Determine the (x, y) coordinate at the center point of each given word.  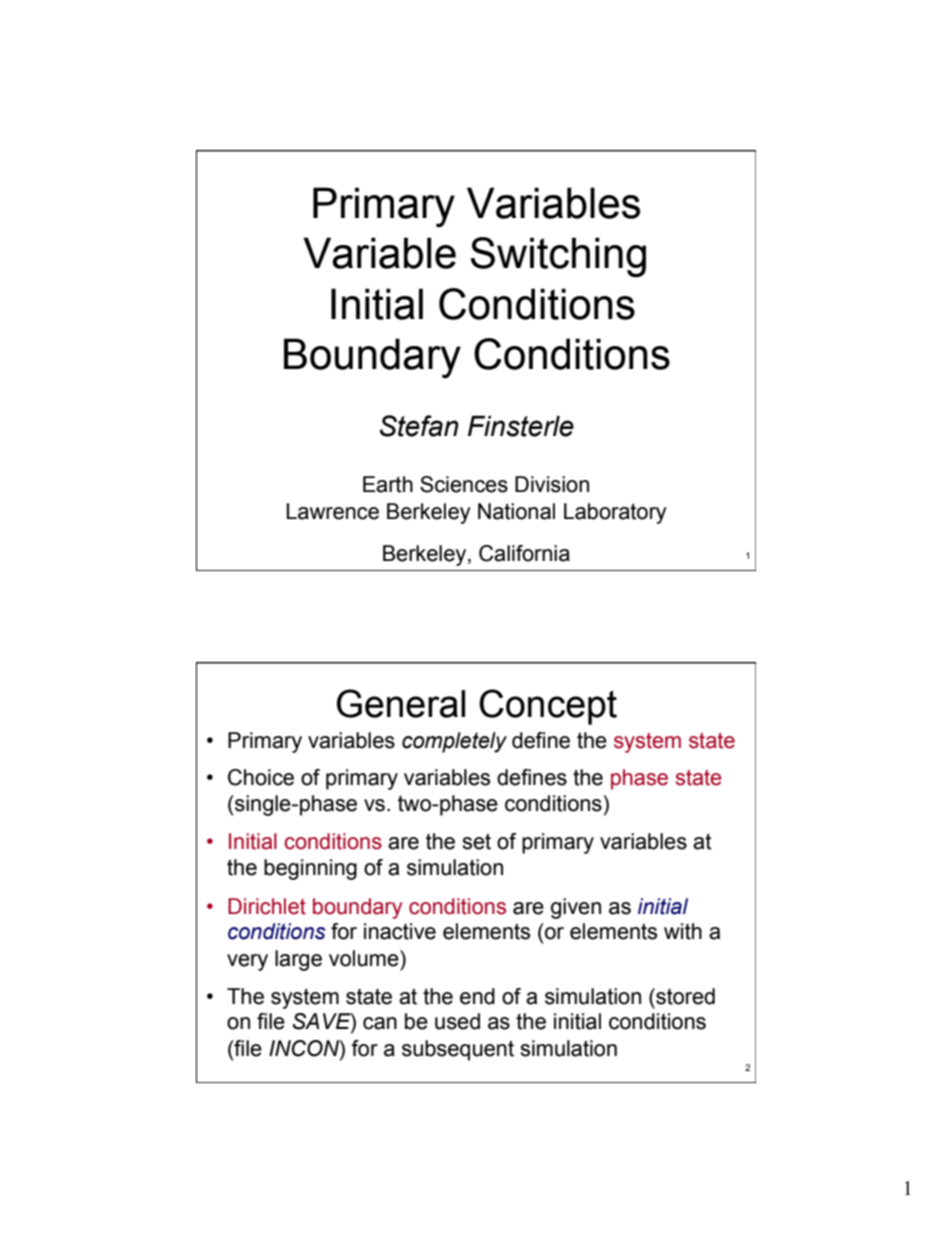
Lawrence (332, 511)
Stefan (419, 426)
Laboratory (615, 513)
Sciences (464, 484)
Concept (548, 707)
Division (552, 484)
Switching (558, 257)
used (457, 1021)
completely (454, 742)
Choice (261, 777)
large (298, 960)
